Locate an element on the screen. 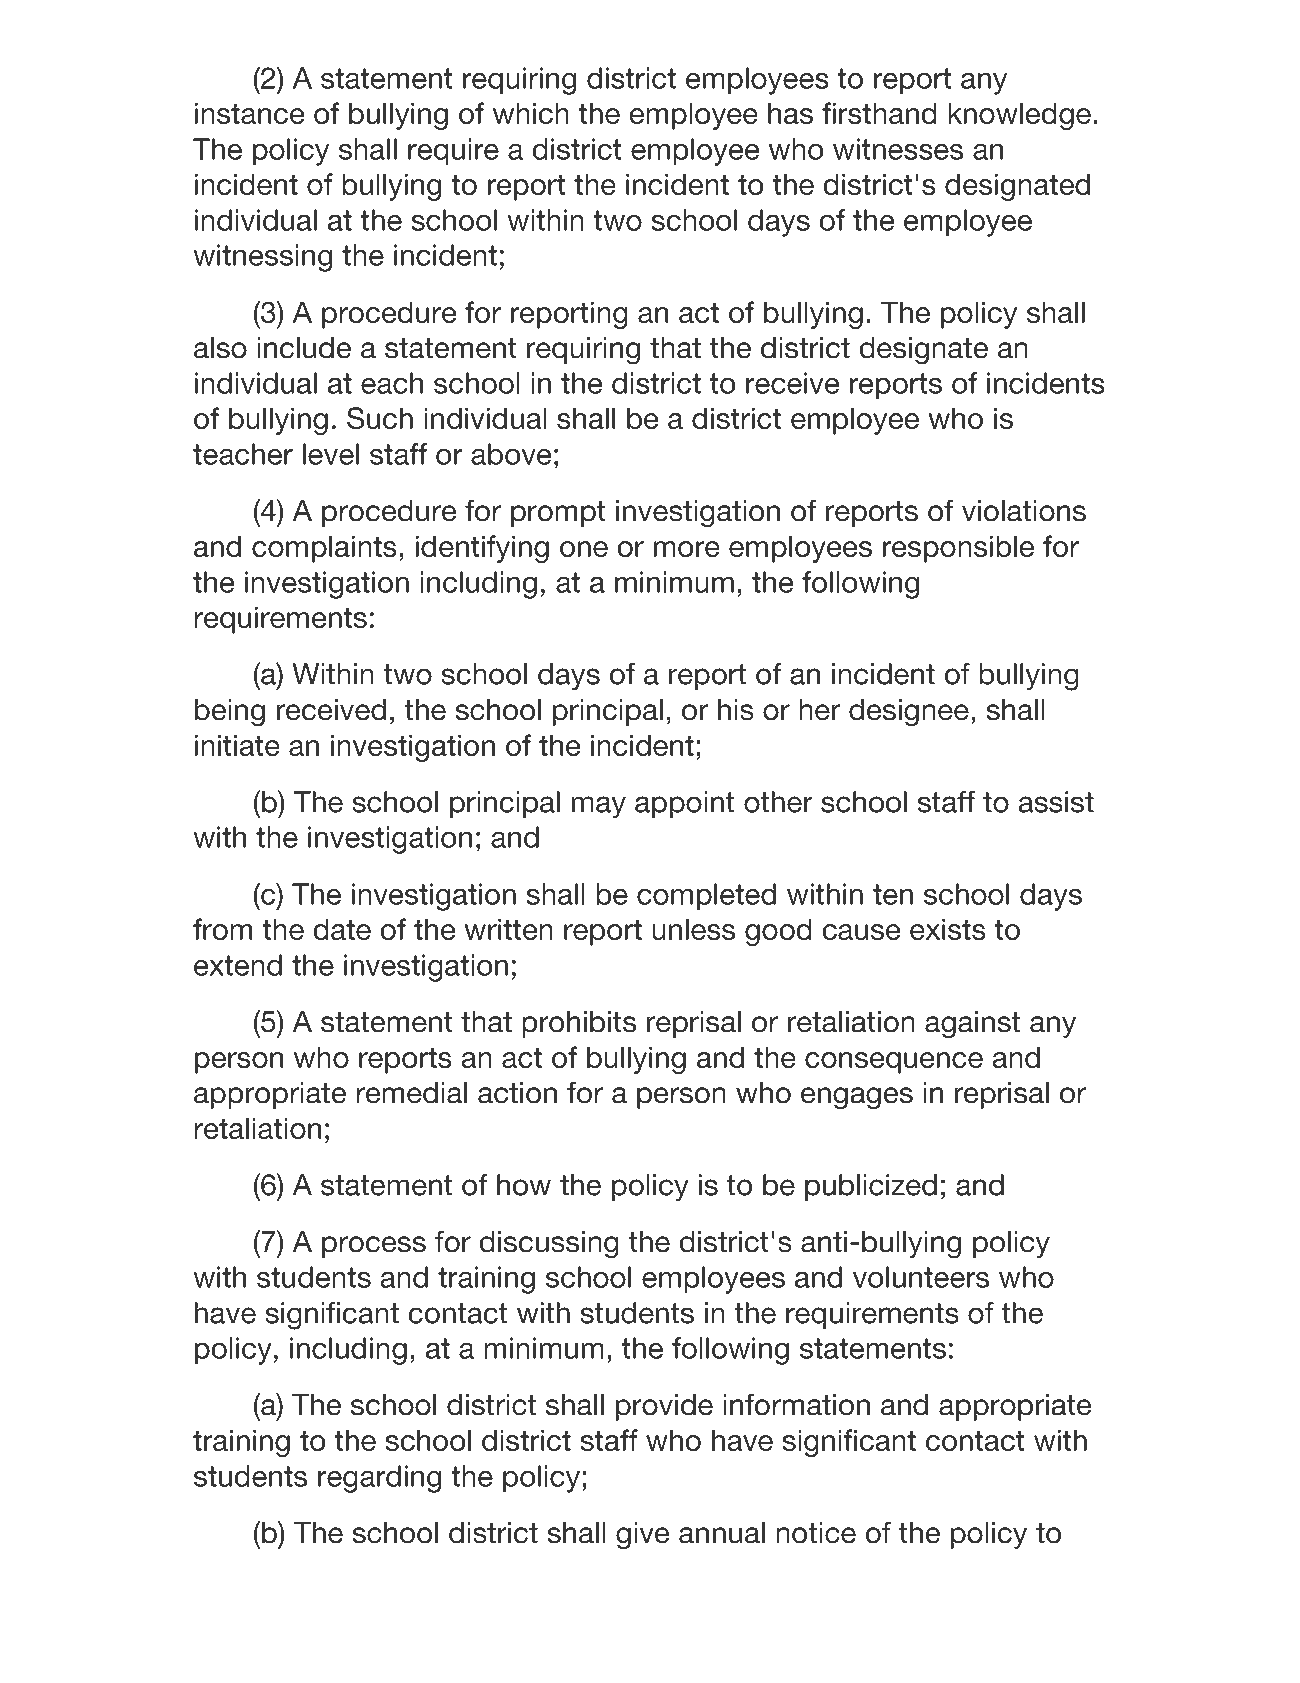 This screenshot has height=1683, width=1300. instance is located at coordinates (249, 113).
